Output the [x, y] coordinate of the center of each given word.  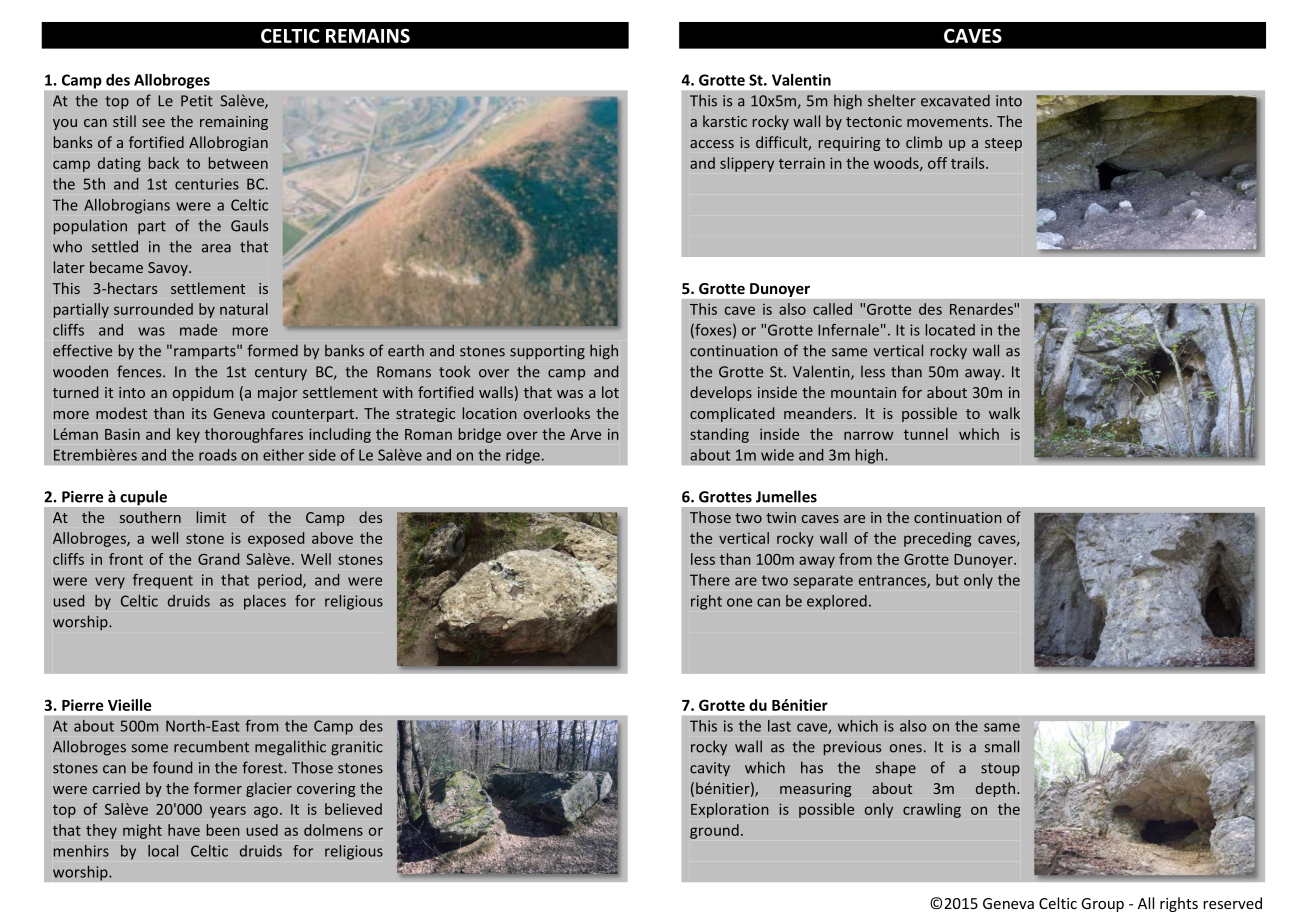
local [163, 851]
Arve [585, 434]
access [712, 144]
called [832, 309]
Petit [197, 101]
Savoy [169, 269]
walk [1004, 413]
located [950, 330]
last [779, 726]
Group [1102, 905]
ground [714, 831]
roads [218, 455]
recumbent [211, 746]
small [1002, 746]
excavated [955, 100]
